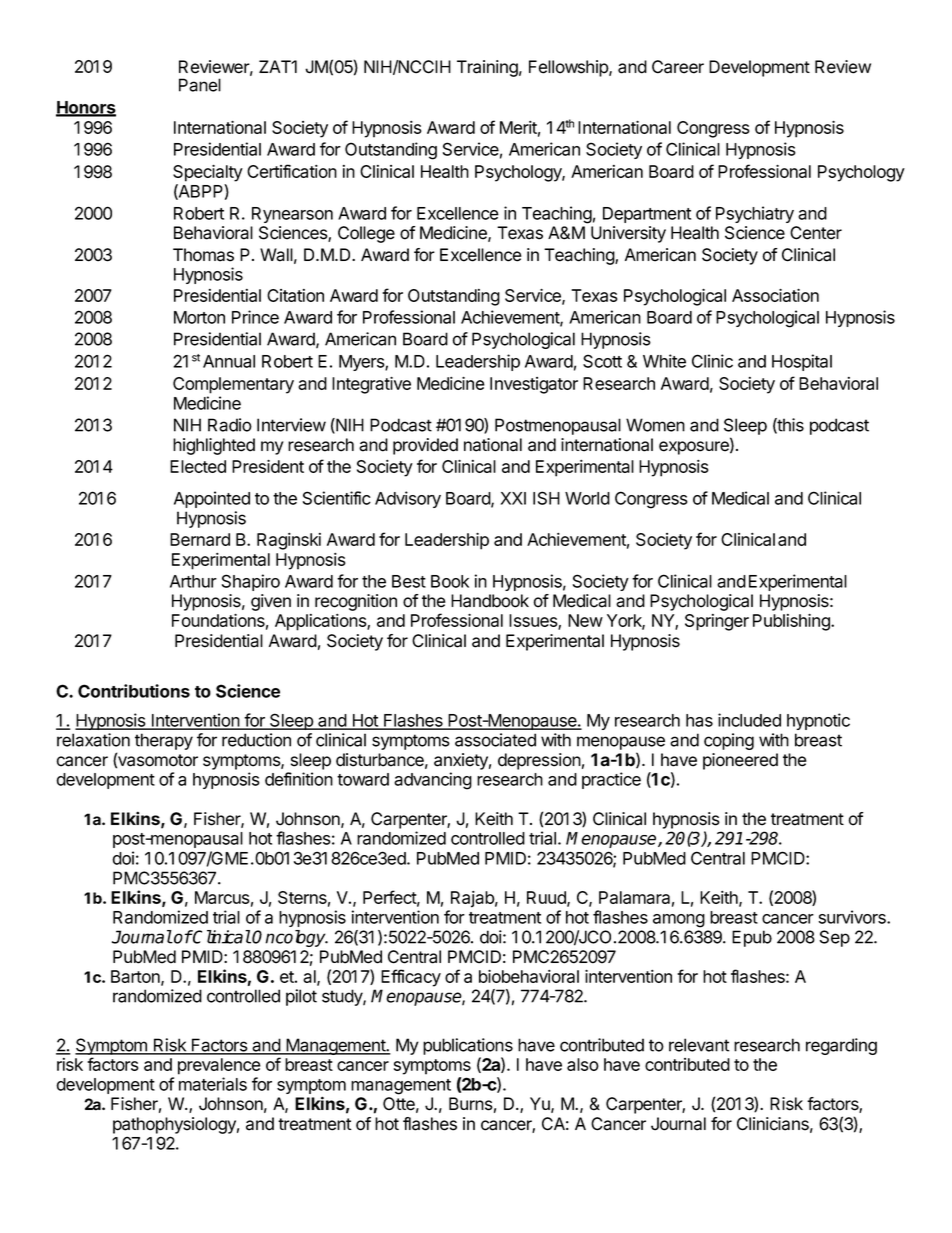  What do you see at coordinates (740, 761) in the screenshot?
I see `pioneered` at bounding box center [740, 761].
